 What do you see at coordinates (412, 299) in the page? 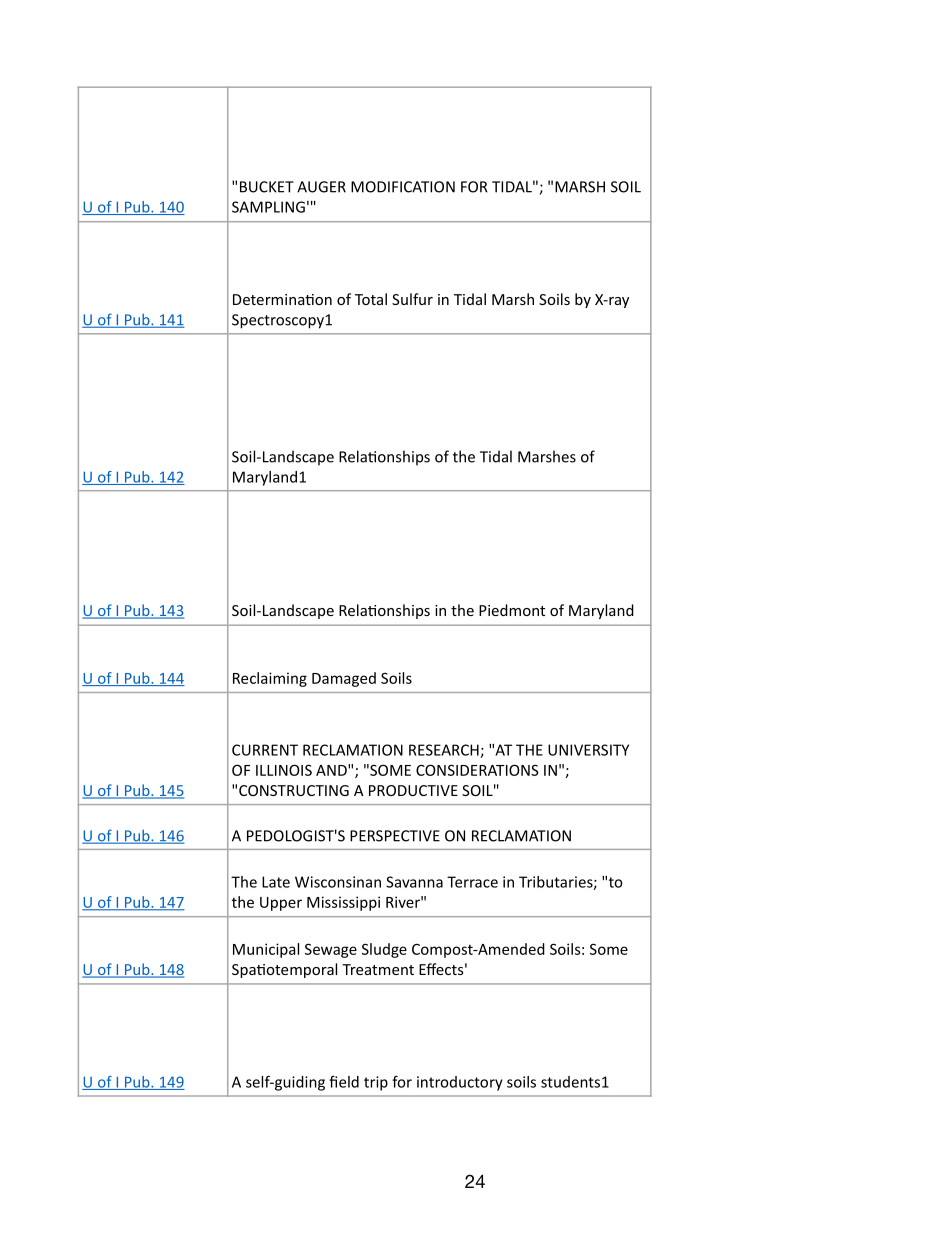
I see `Sulfur` at bounding box center [412, 299].
